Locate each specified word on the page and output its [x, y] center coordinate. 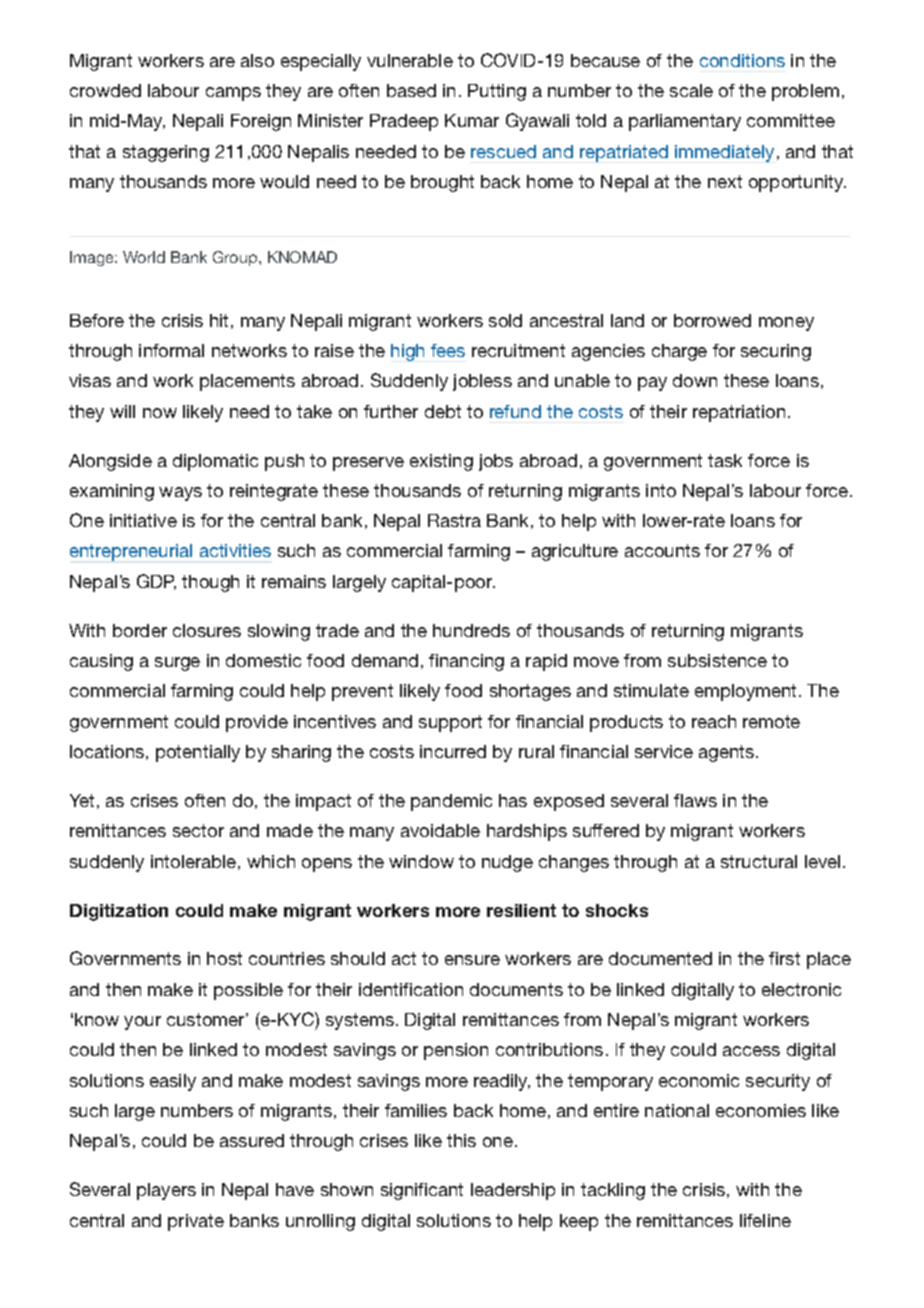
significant [422, 1191]
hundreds [471, 630]
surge [177, 664]
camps [233, 94]
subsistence [717, 660]
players [166, 1191]
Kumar [472, 120]
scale [691, 90]
